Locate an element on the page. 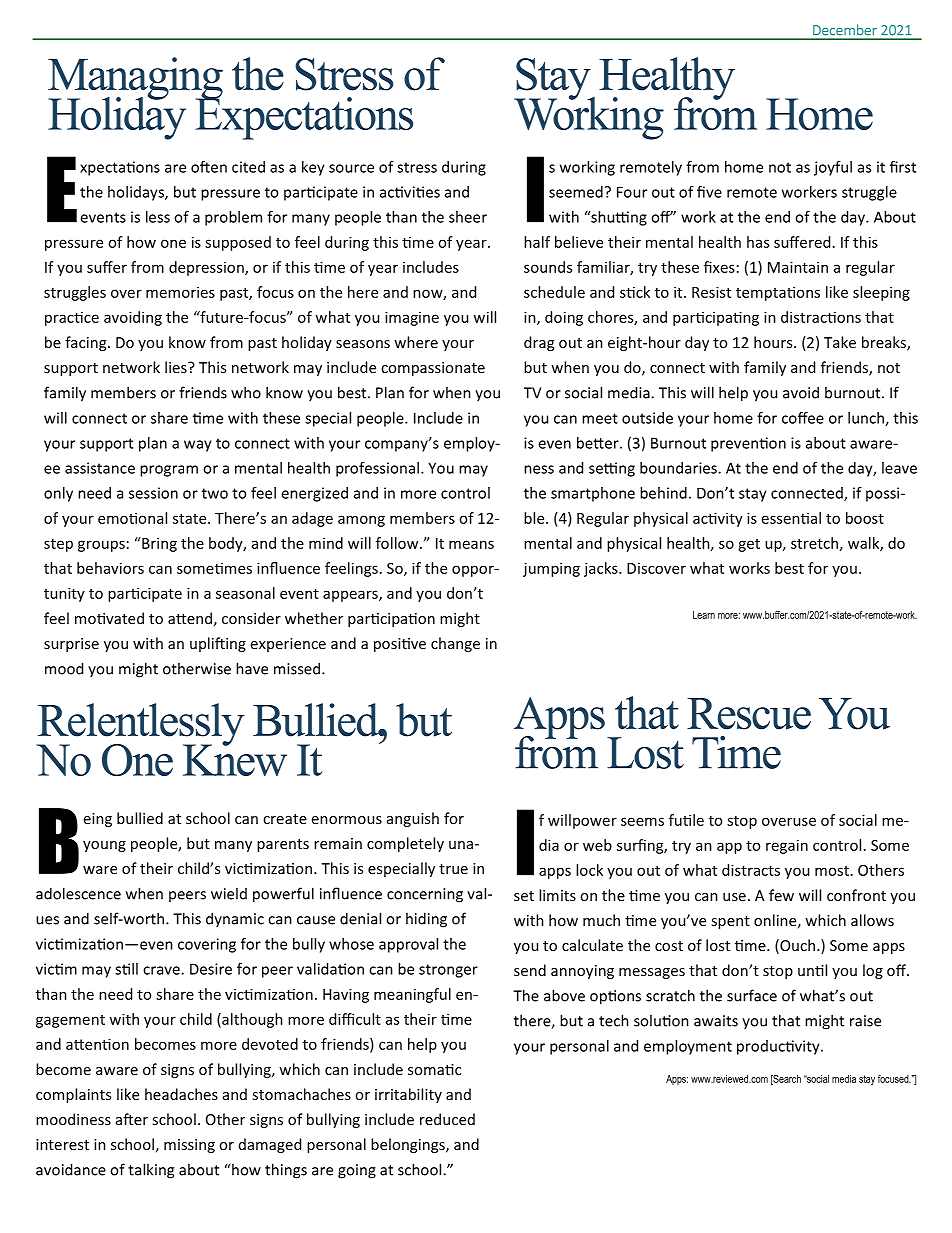 Image resolution: width=952 pixels, height=1233 pixels. motivated is located at coordinates (109, 618).
